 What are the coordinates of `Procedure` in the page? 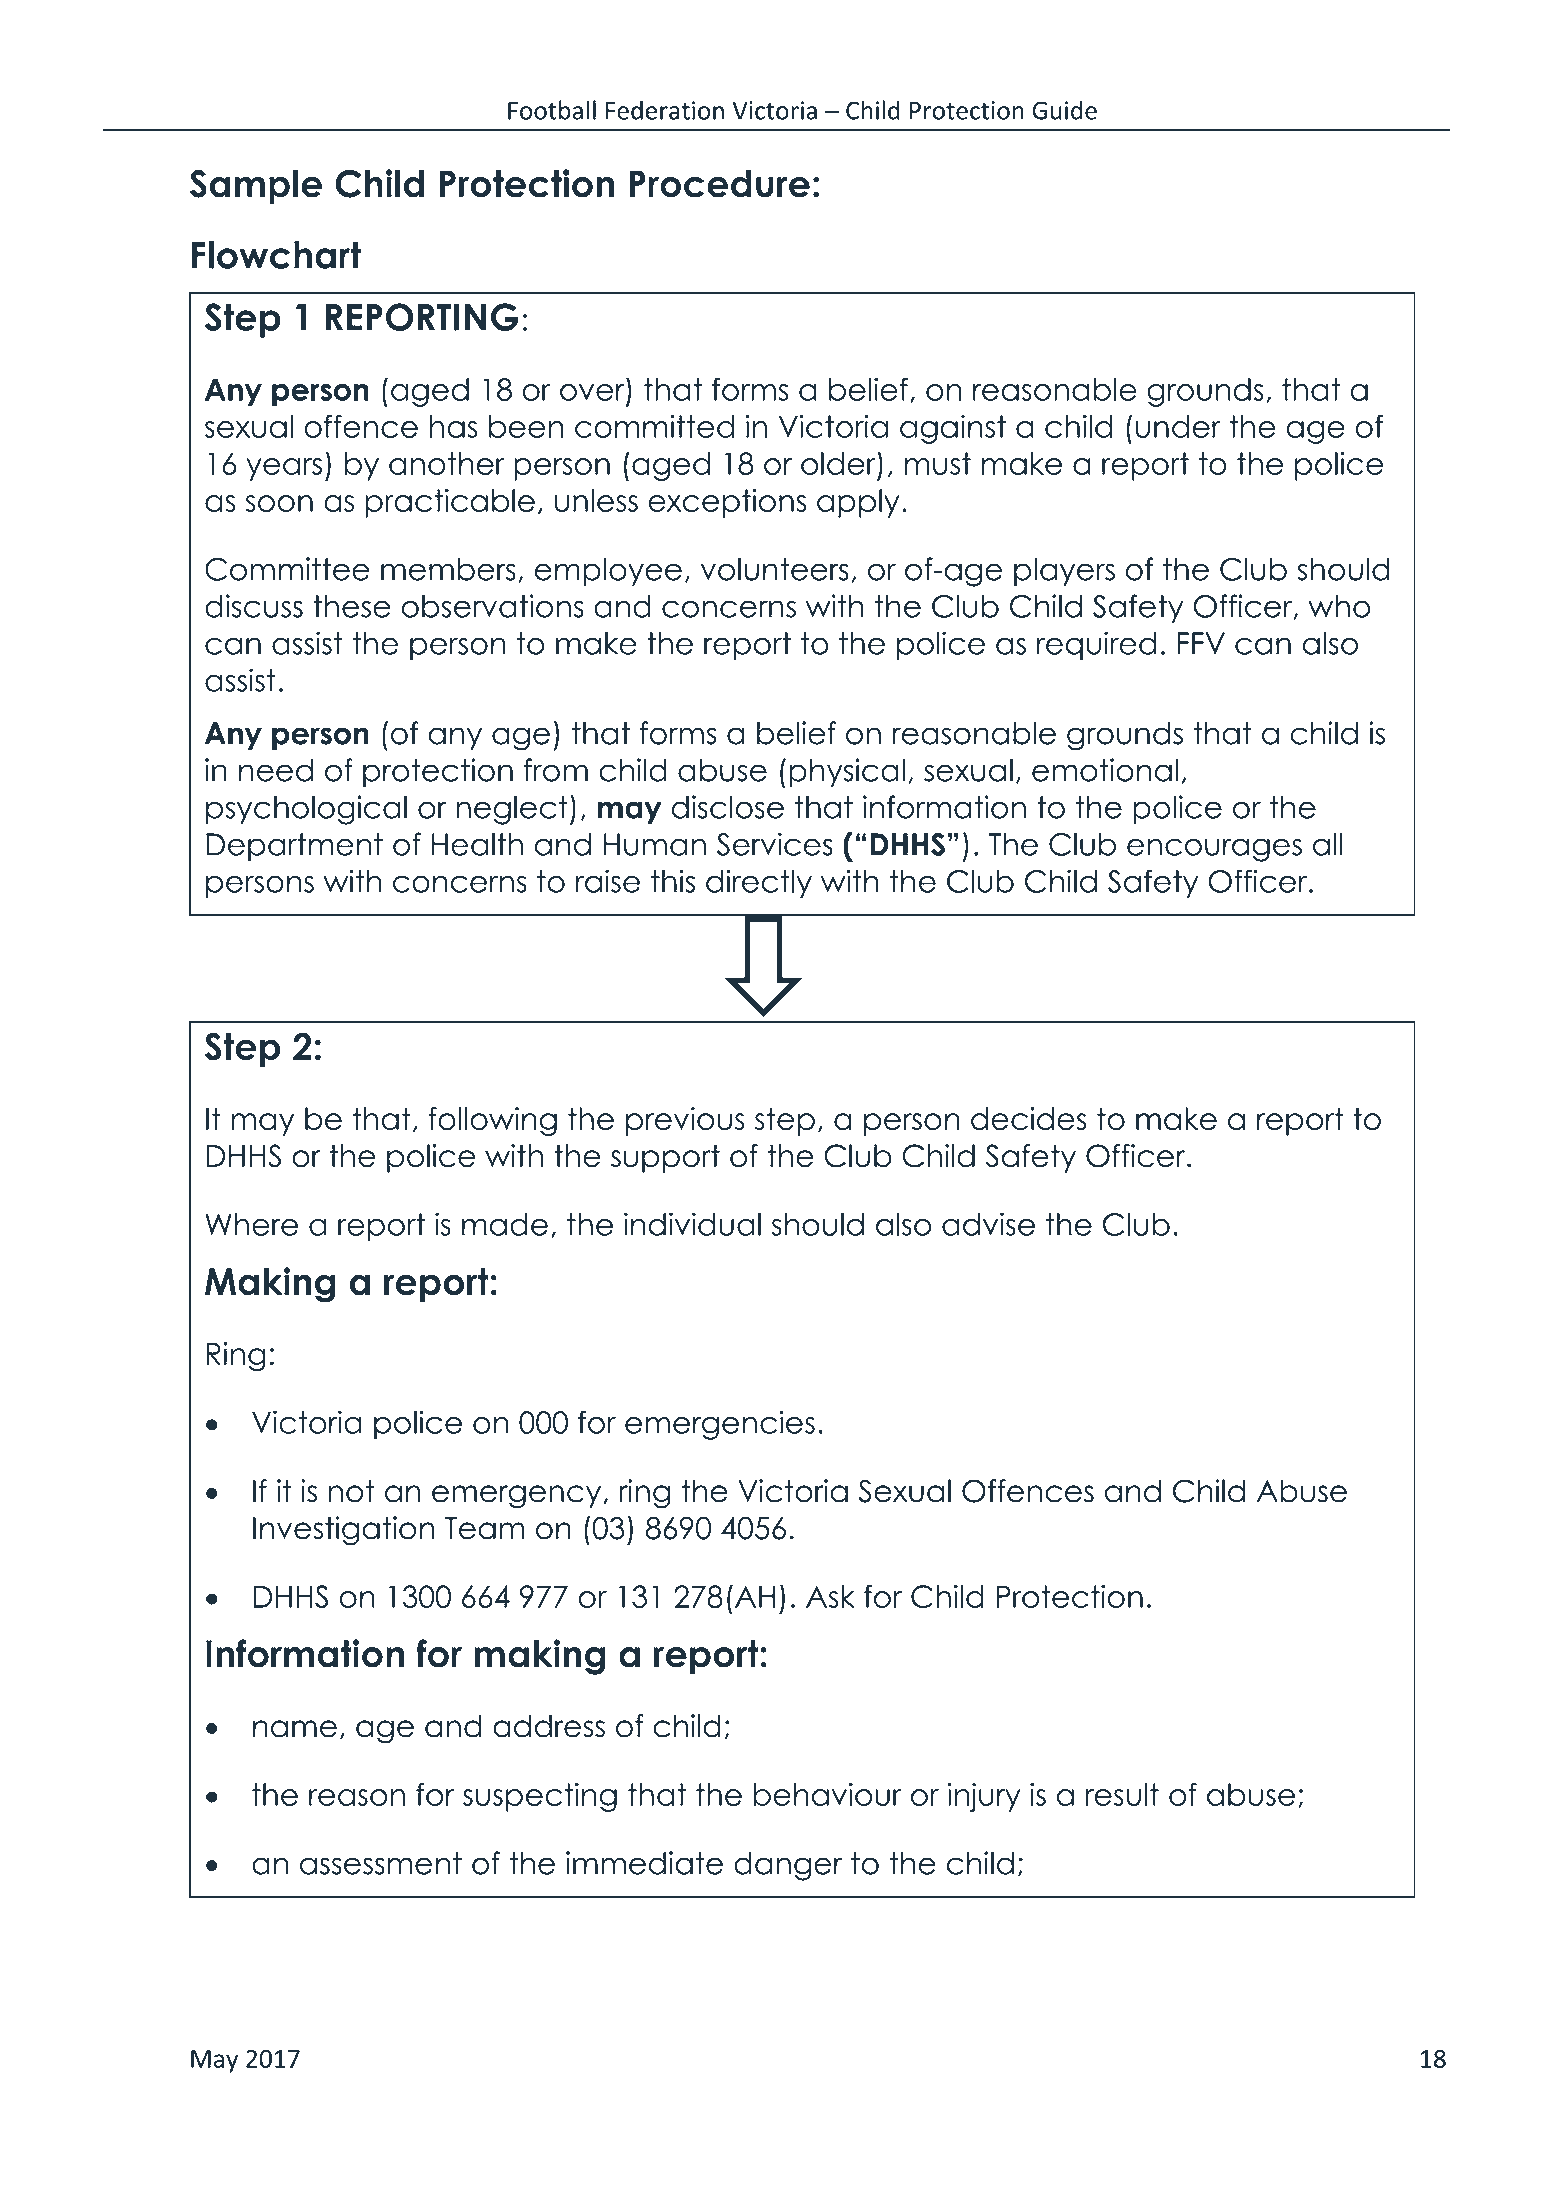 It's located at (719, 184).
